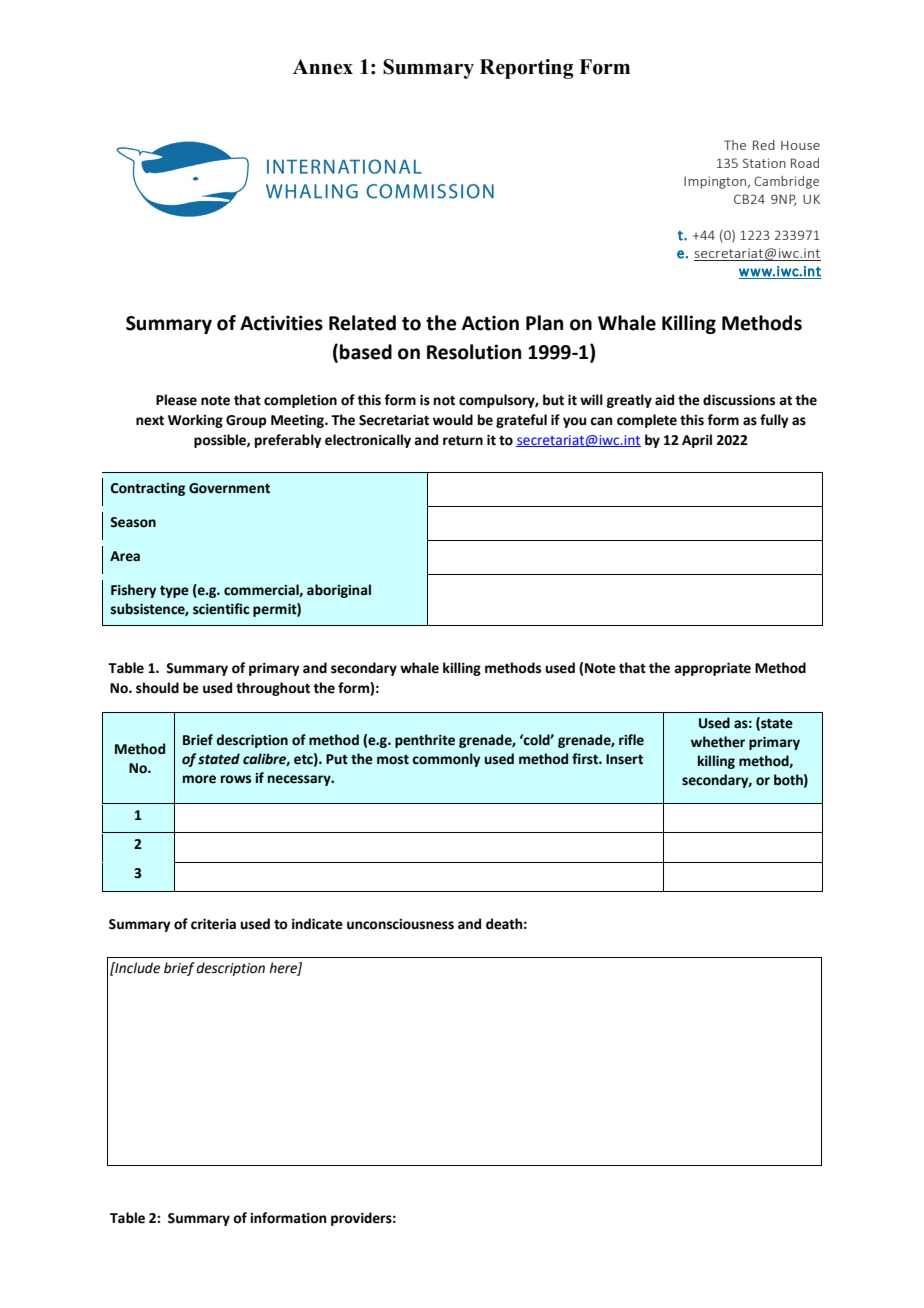 The width and height of the image is (924, 1308). Describe the element at coordinates (323, 67) in the image. I see `Annex` at that location.
